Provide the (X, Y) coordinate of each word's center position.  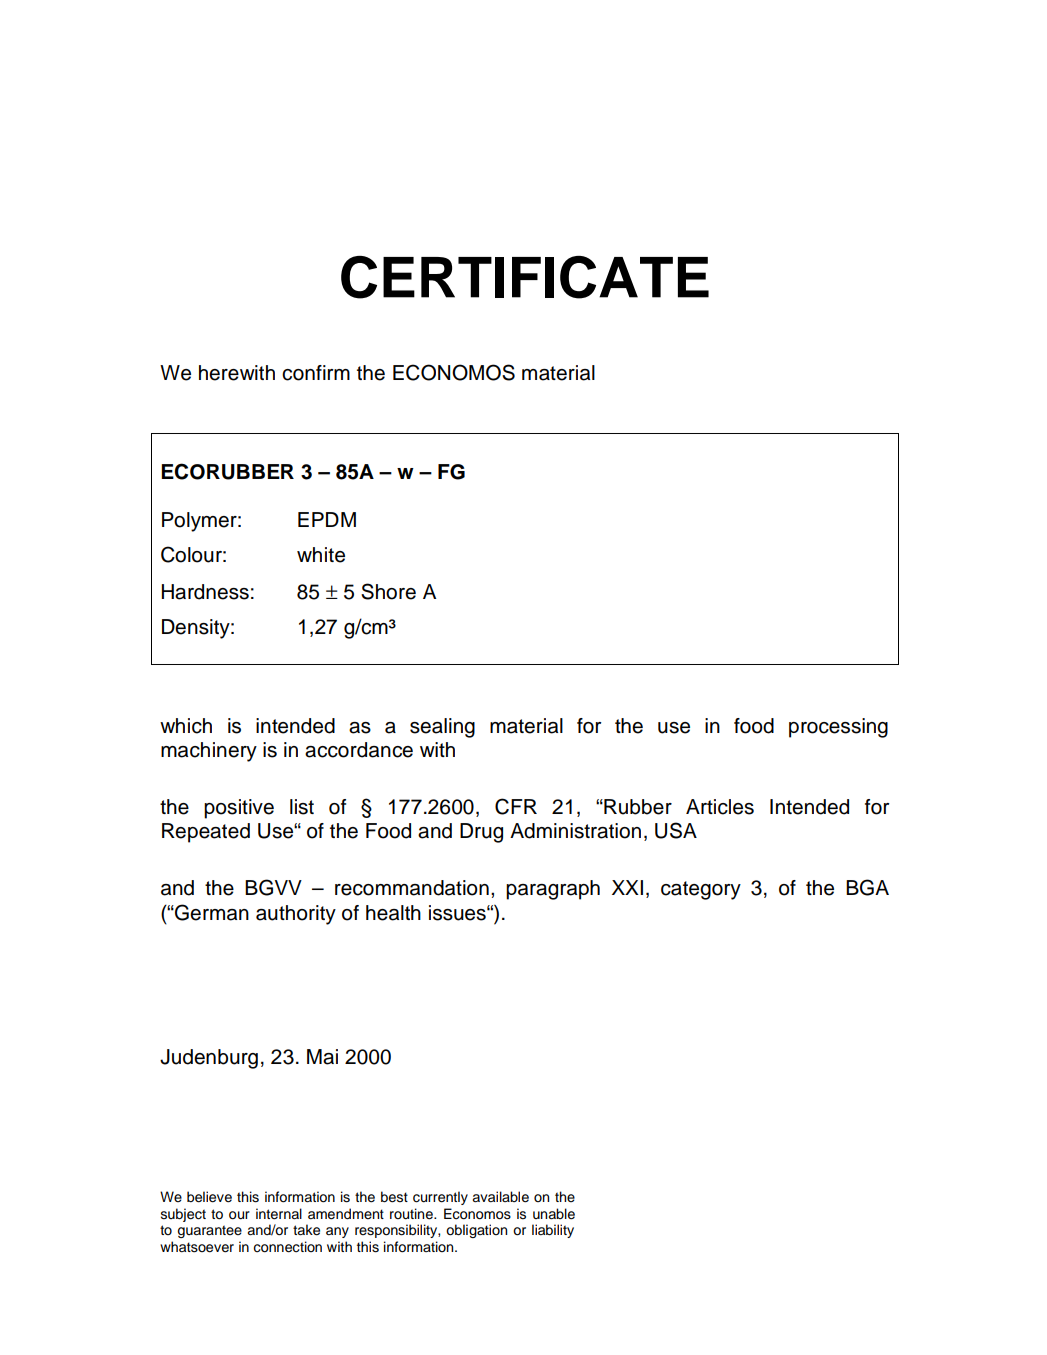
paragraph (553, 890)
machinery (209, 752)
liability (553, 1231)
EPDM (327, 519)
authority (296, 915)
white (321, 555)
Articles (720, 807)
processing (838, 728)
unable (554, 1214)
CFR (516, 806)
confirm (316, 373)
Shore (388, 591)
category (701, 890)
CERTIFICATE (525, 277)
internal (279, 1214)
